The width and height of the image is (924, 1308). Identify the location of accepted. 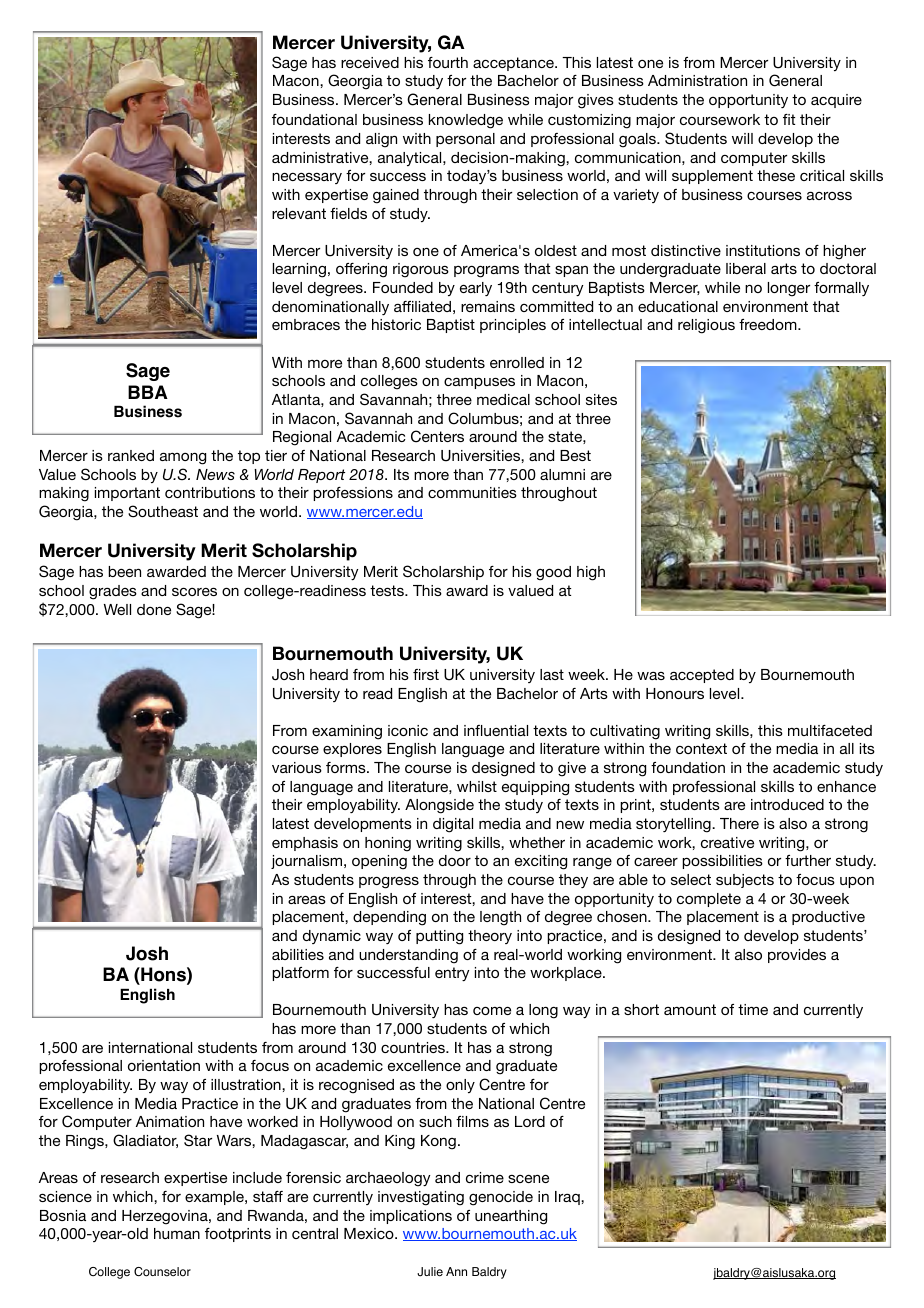
(702, 676).
